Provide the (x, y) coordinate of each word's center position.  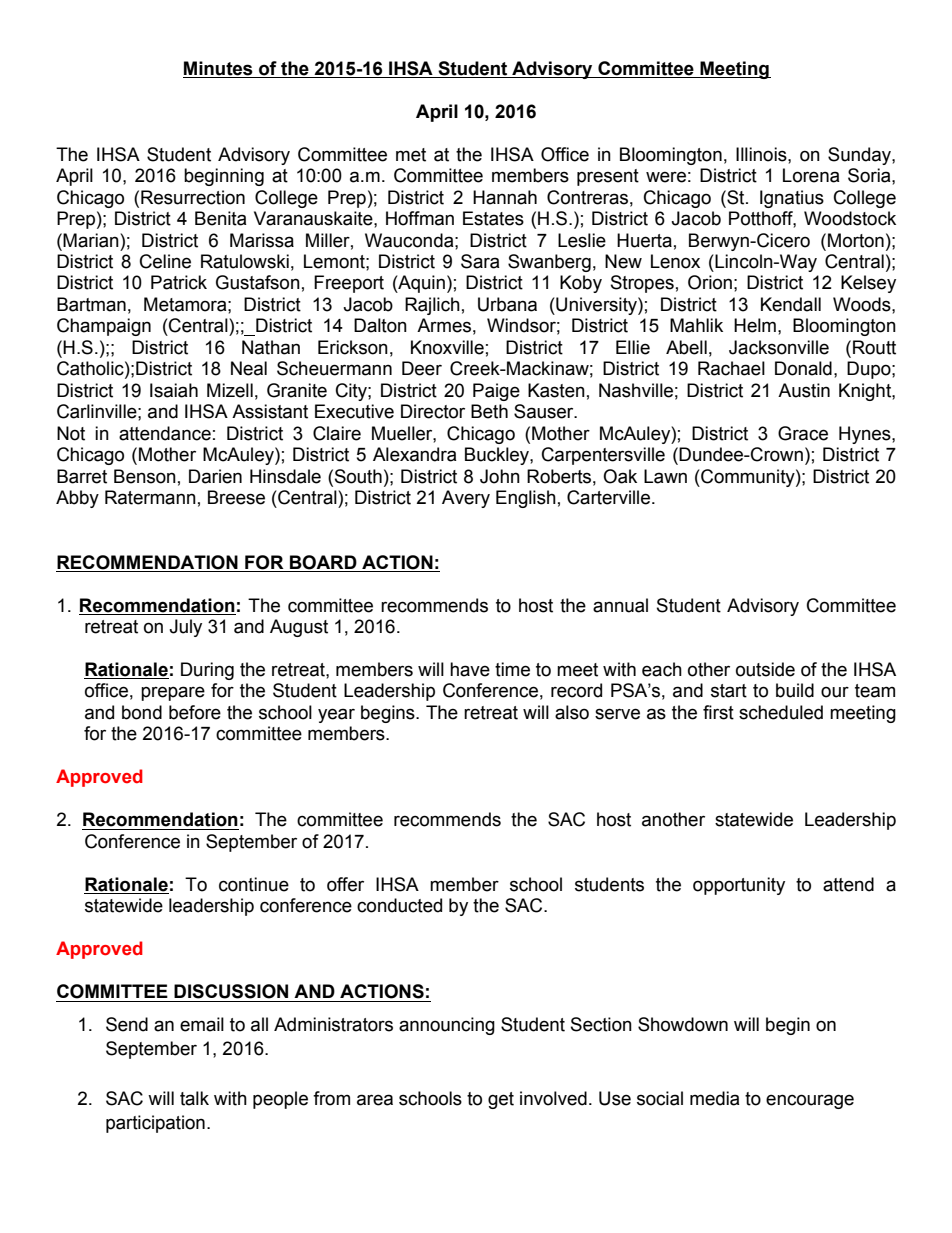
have (470, 669)
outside (765, 669)
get (501, 1100)
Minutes (218, 68)
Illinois (762, 154)
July (185, 628)
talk (194, 1098)
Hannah (505, 197)
